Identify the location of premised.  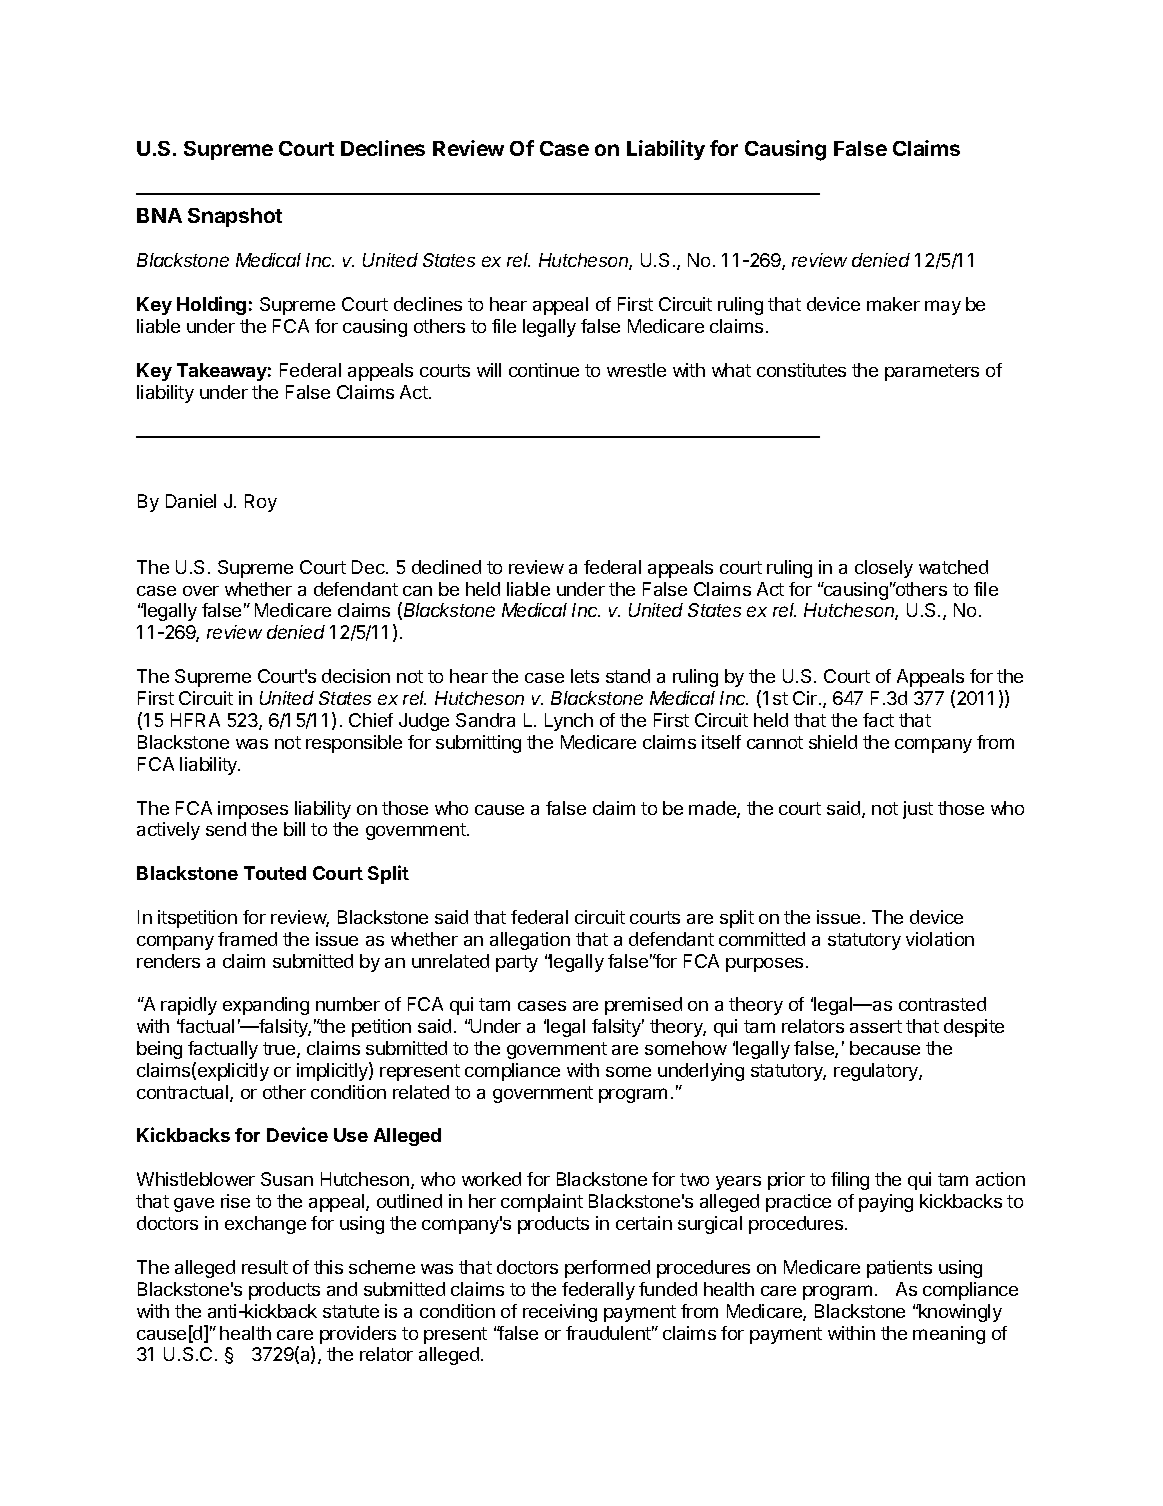
(643, 1006).
